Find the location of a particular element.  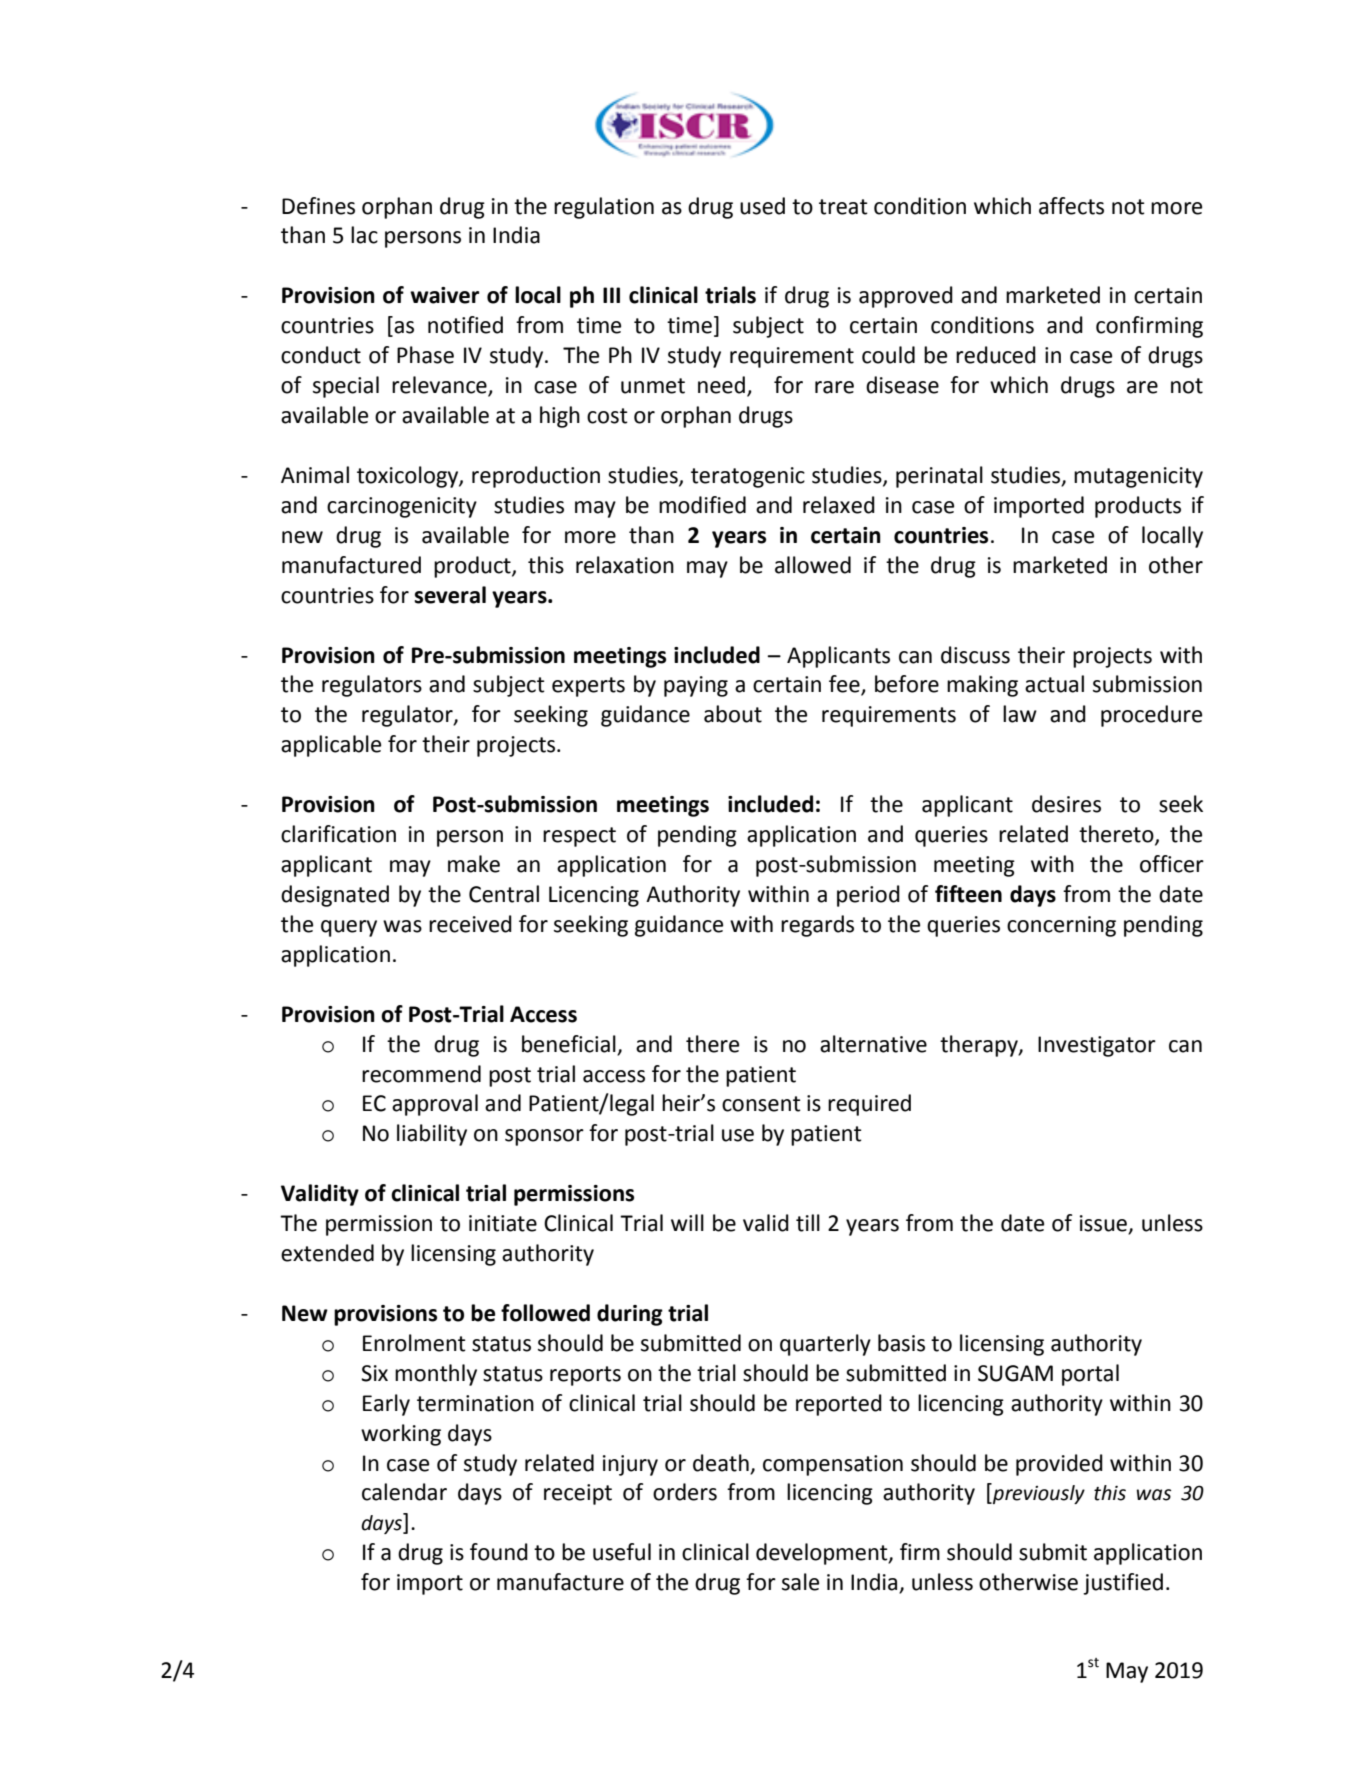

about is located at coordinates (733, 714).
